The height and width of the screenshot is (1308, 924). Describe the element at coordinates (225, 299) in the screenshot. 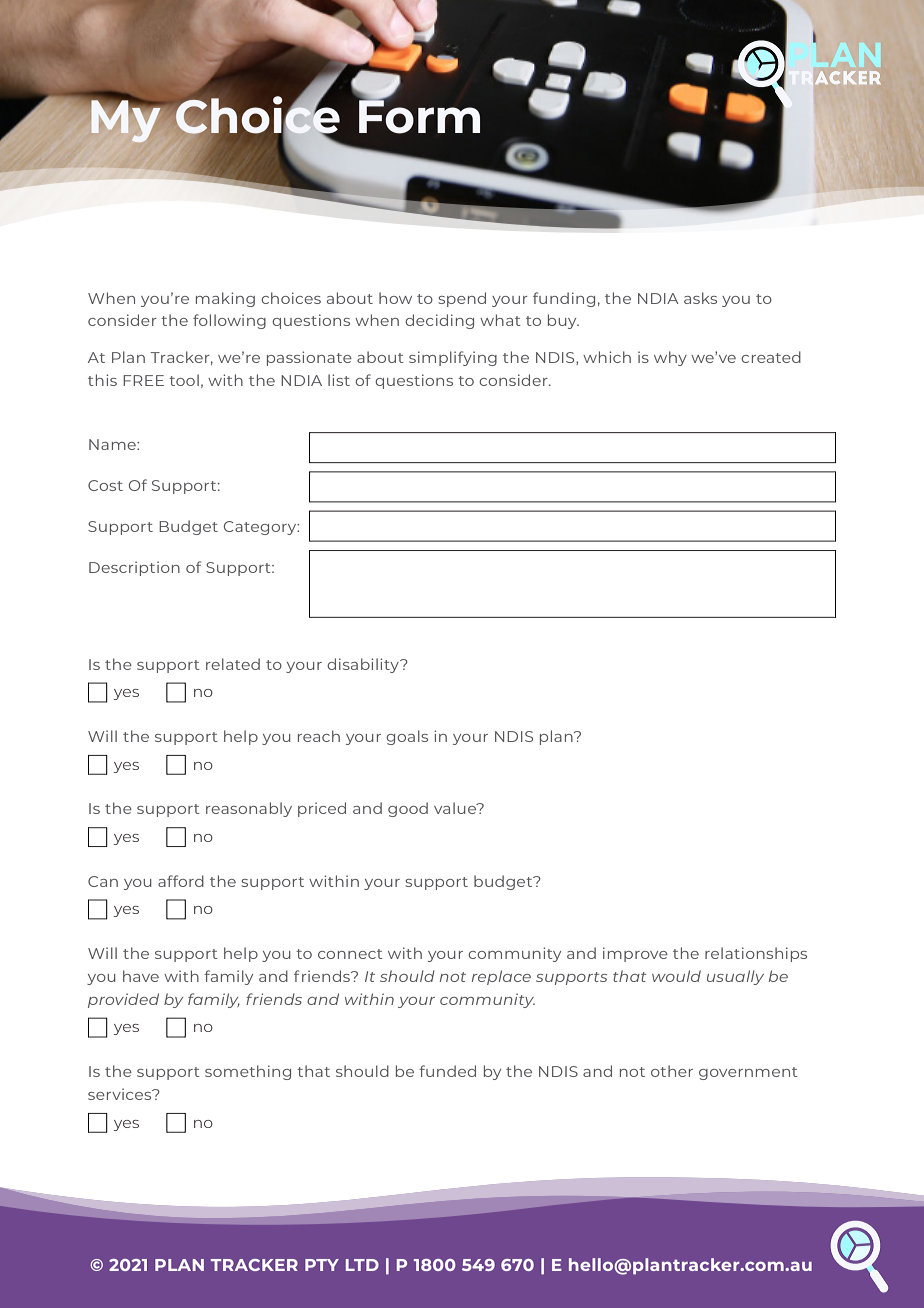

I see `making` at that location.
